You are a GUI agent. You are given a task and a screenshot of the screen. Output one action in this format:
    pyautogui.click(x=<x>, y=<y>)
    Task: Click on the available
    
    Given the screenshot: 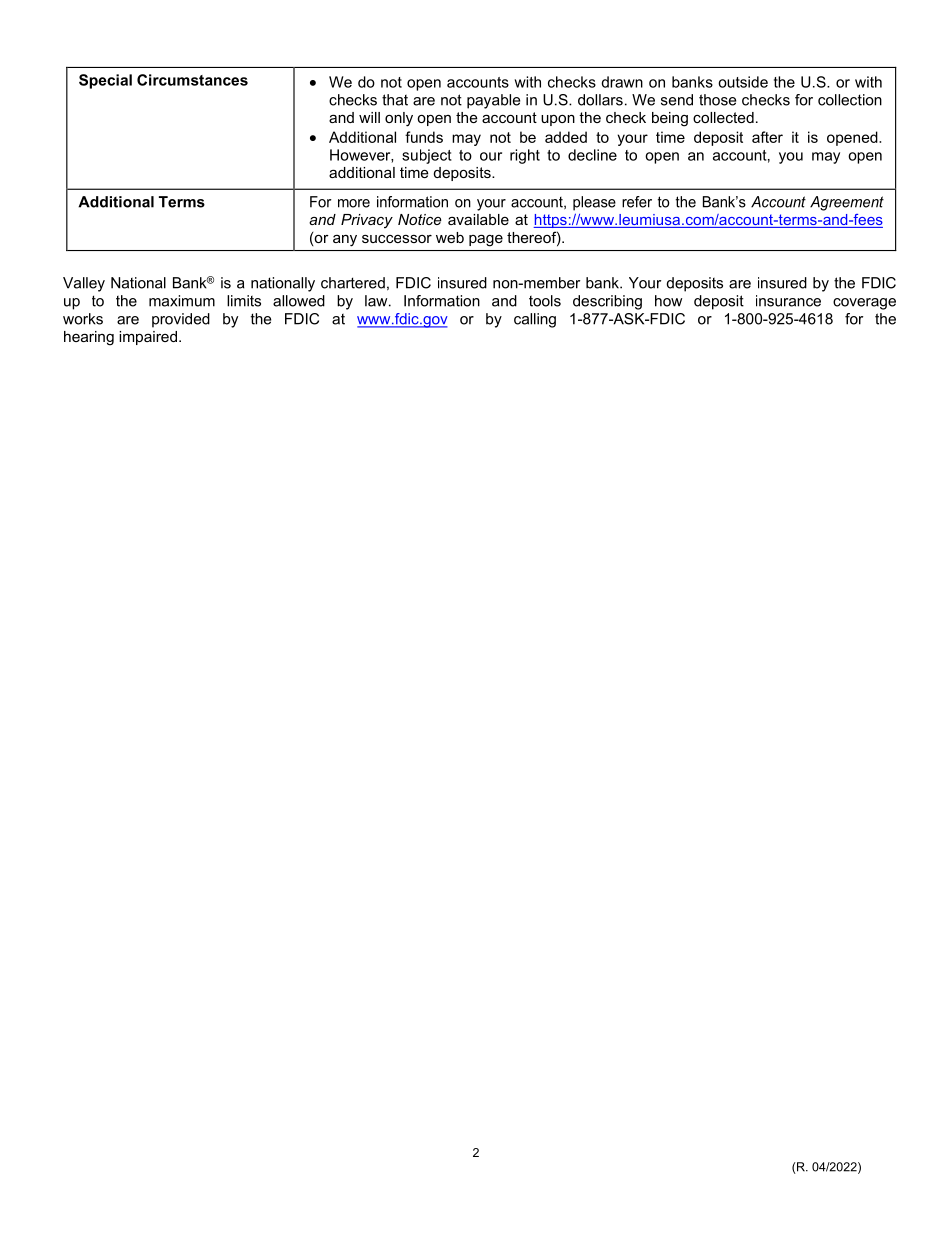 What is the action you would take?
    pyautogui.click(x=478, y=219)
